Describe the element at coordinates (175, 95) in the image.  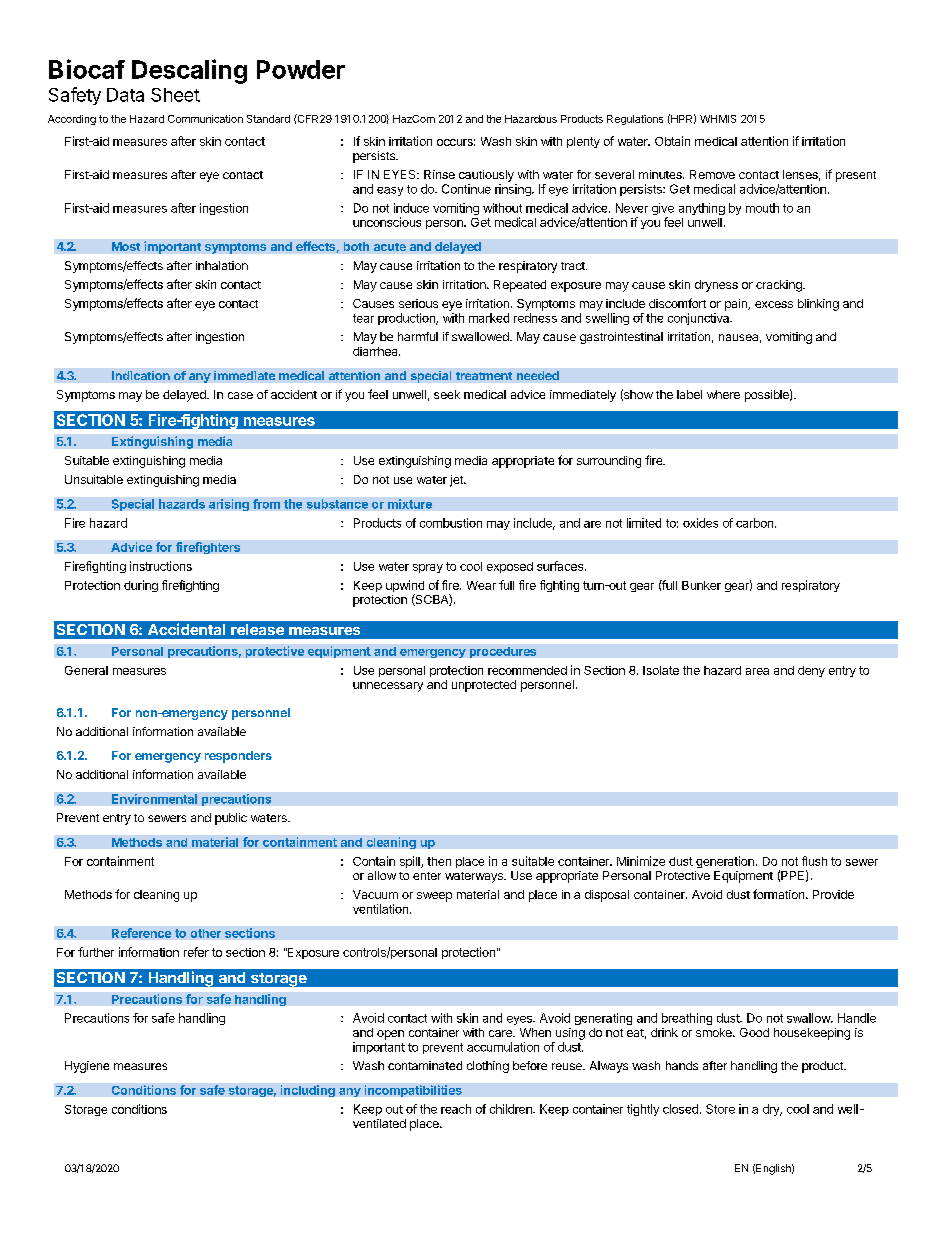
I see `Sheet` at that location.
